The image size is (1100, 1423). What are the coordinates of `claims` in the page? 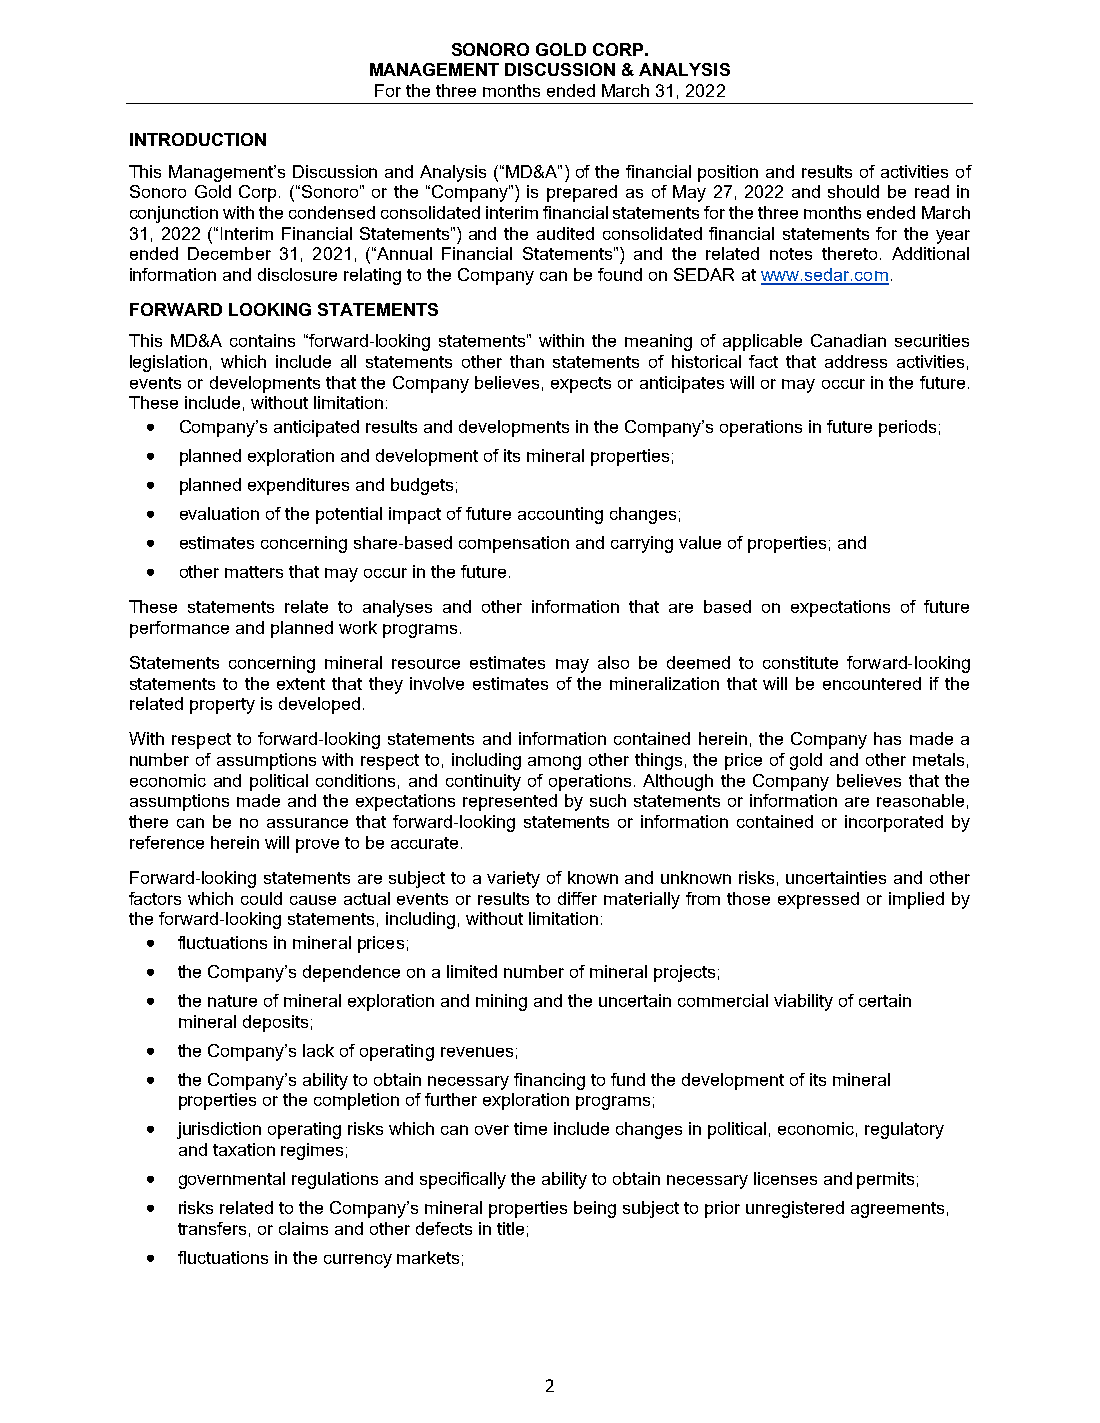 It's located at (303, 1228).
